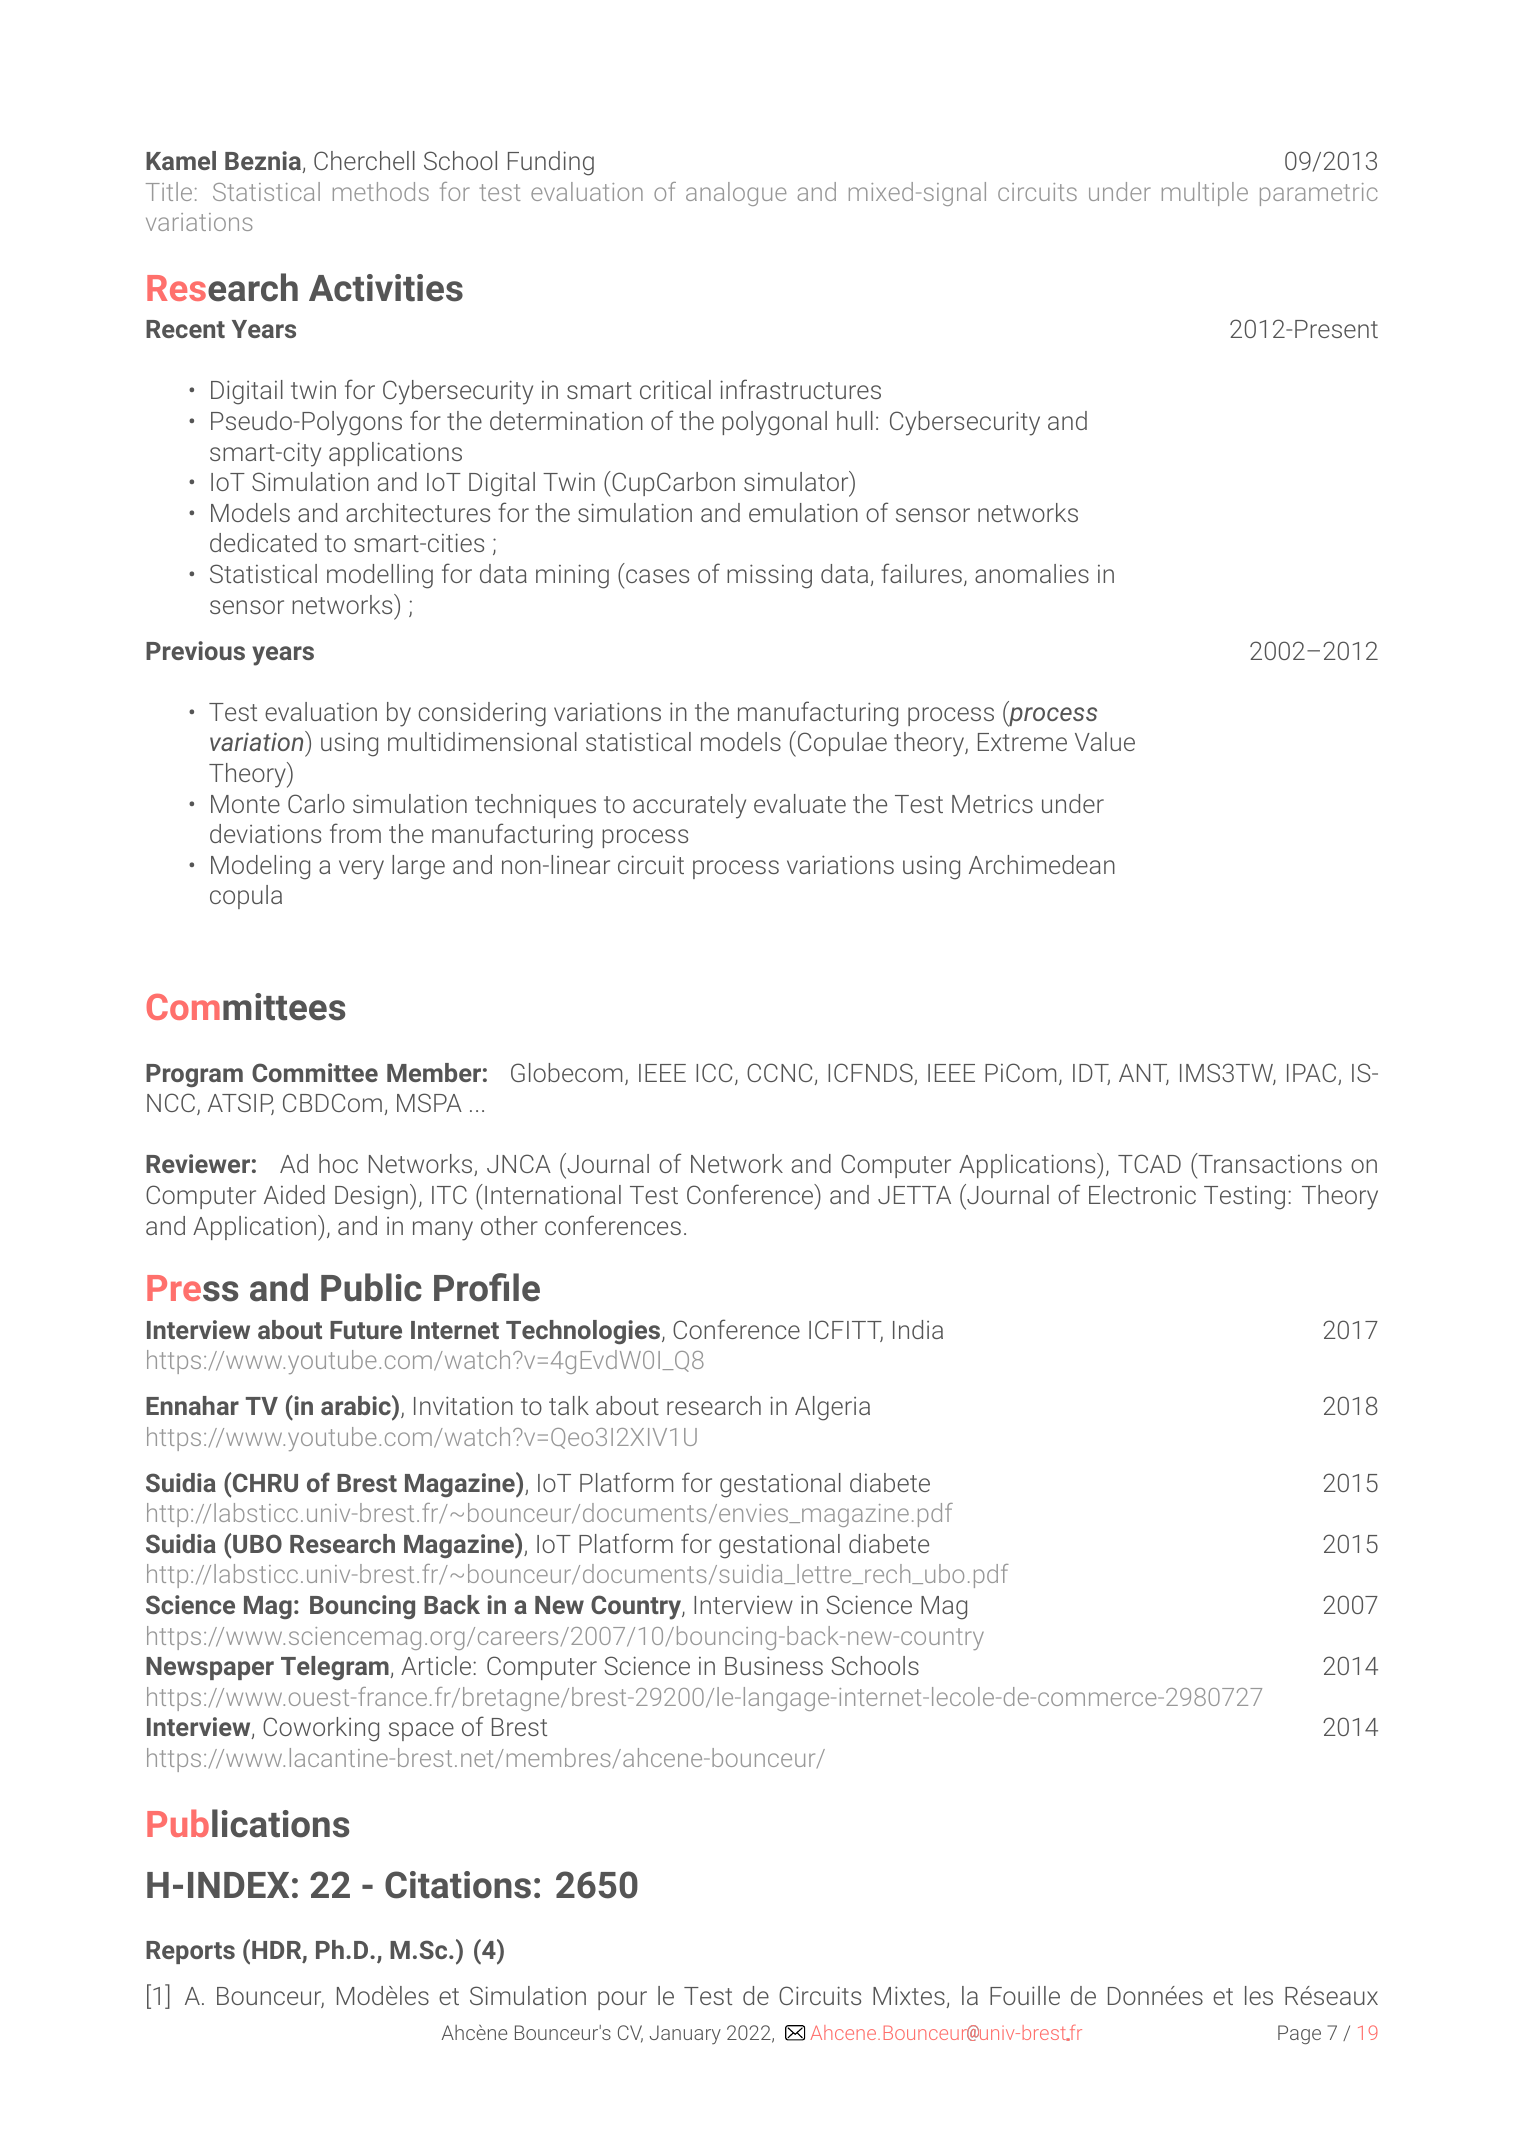 The height and width of the screenshot is (2155, 1524). What do you see at coordinates (338, 1163) in the screenshot?
I see `hoc` at bounding box center [338, 1163].
